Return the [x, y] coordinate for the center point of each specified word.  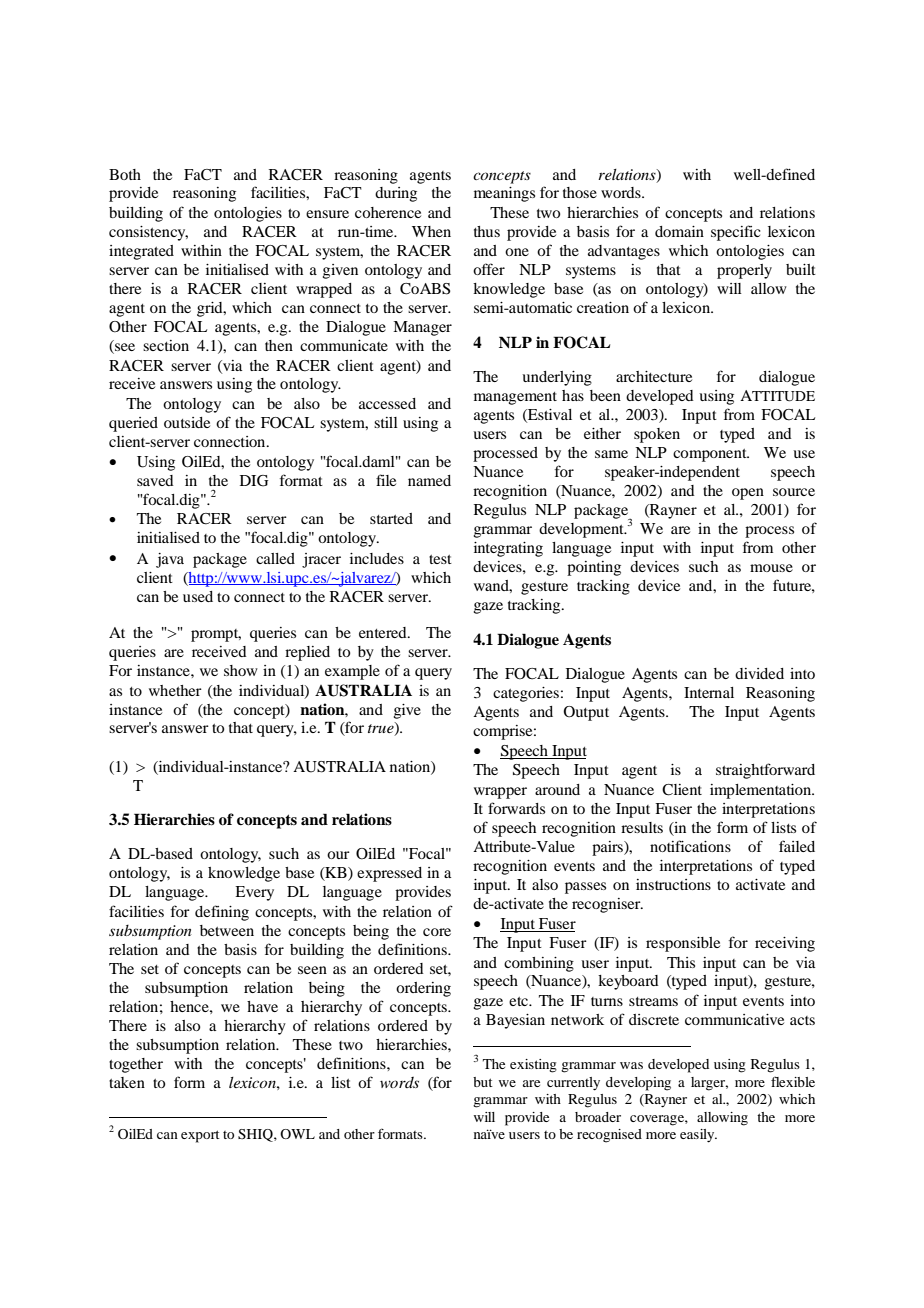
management [515, 398]
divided [759, 673]
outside [187, 422]
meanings [504, 194]
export [200, 1136]
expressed [389, 874]
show [241, 670]
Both [125, 174]
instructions [673, 884]
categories [526, 694]
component [711, 455]
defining [222, 913]
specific [735, 233]
